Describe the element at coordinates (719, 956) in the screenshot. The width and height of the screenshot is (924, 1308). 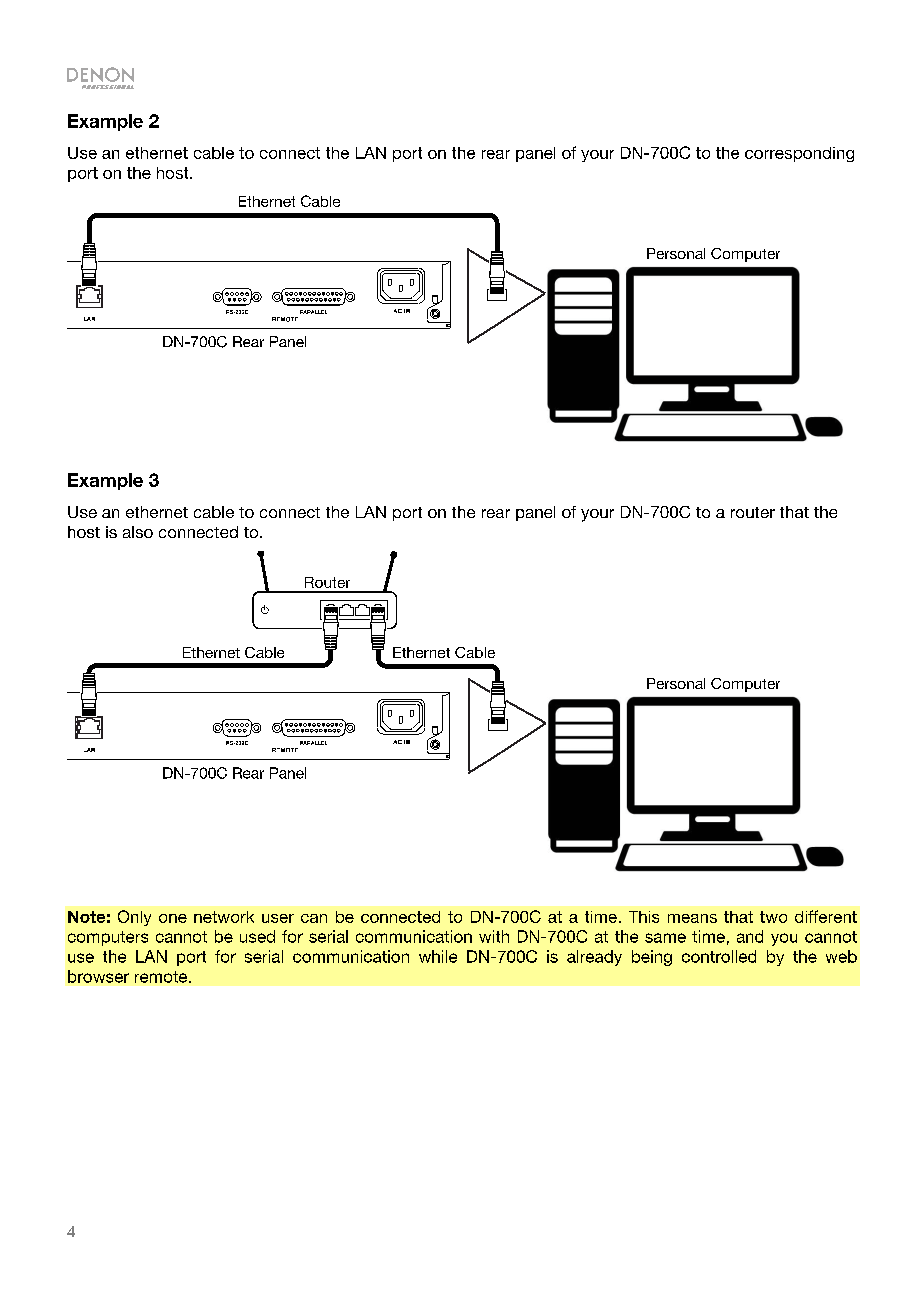
I see `controlled` at that location.
